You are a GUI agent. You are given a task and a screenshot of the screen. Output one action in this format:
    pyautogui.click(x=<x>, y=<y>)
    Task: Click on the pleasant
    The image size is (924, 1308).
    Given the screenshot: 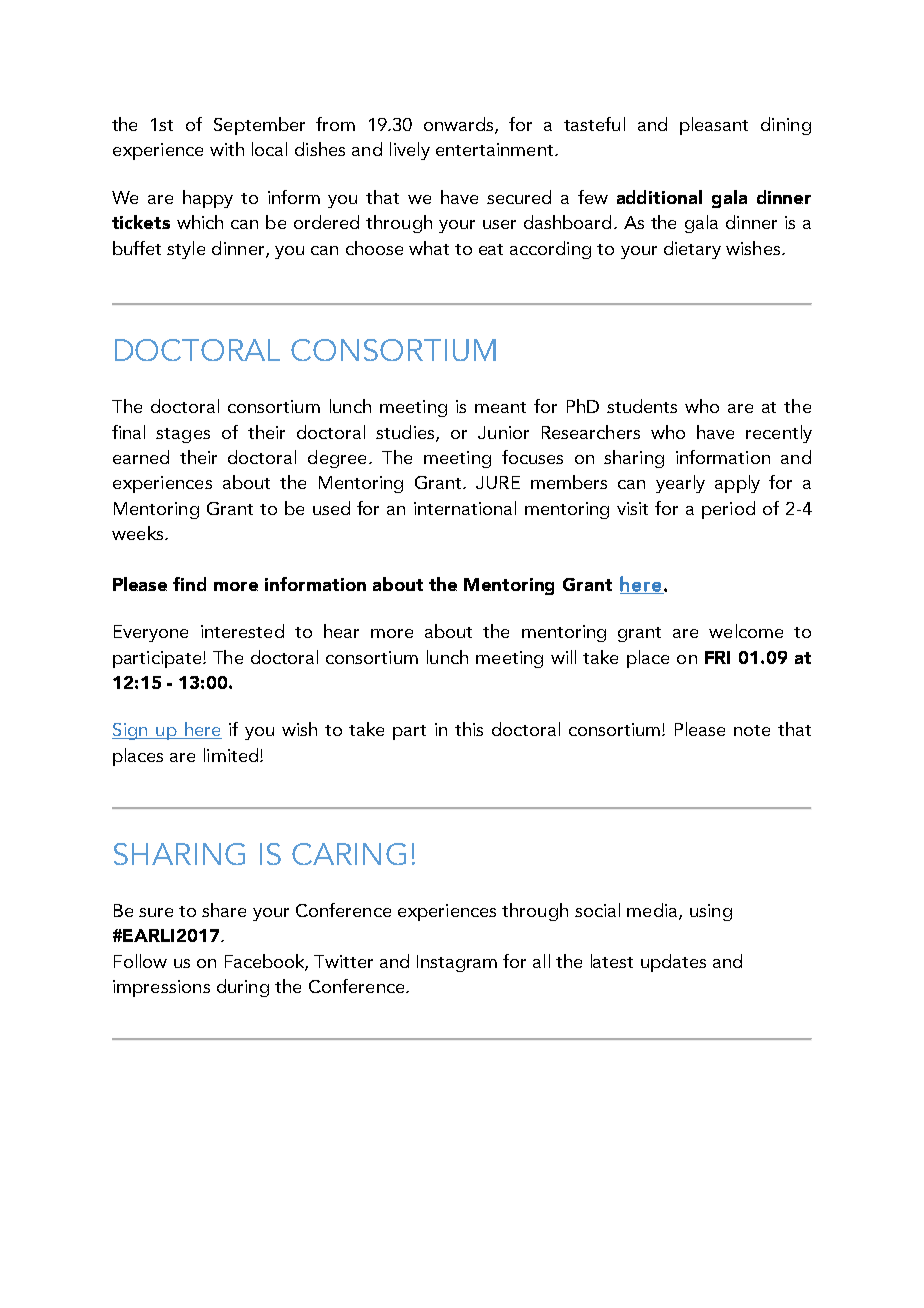 What is the action you would take?
    pyautogui.click(x=714, y=126)
